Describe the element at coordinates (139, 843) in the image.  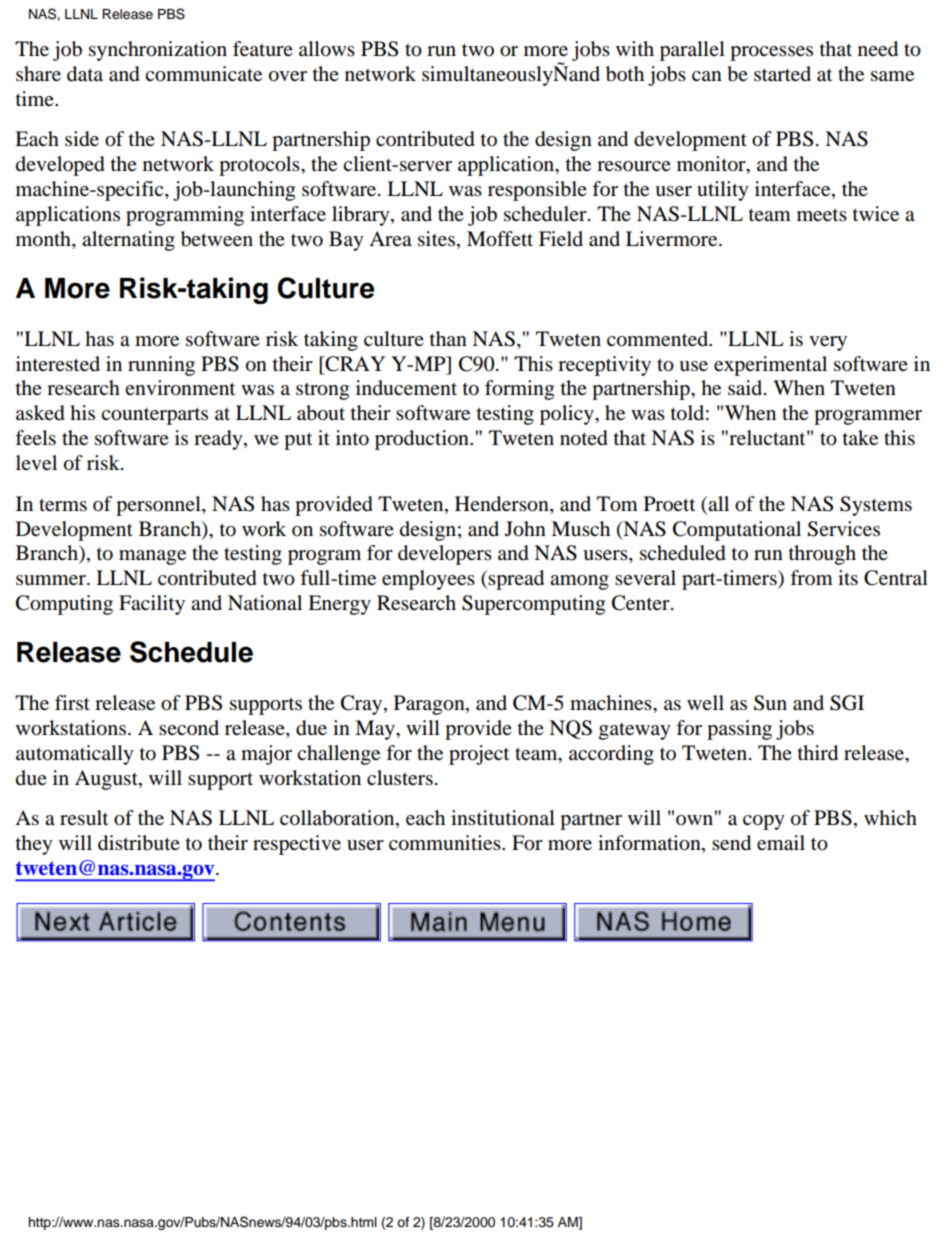
I see `distribute` at that location.
